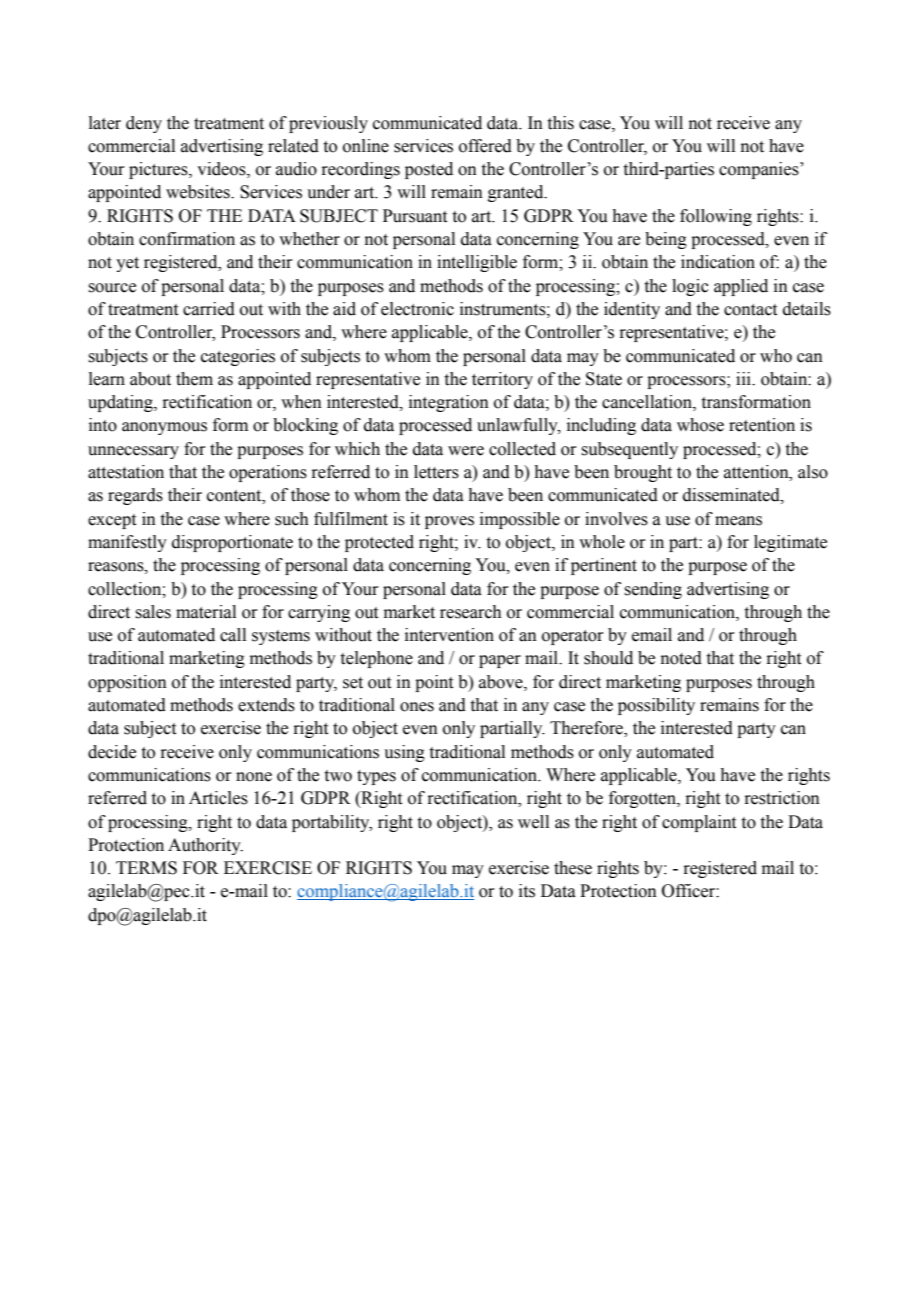  What do you see at coordinates (159, 170) in the page?
I see `pictures` at bounding box center [159, 170].
